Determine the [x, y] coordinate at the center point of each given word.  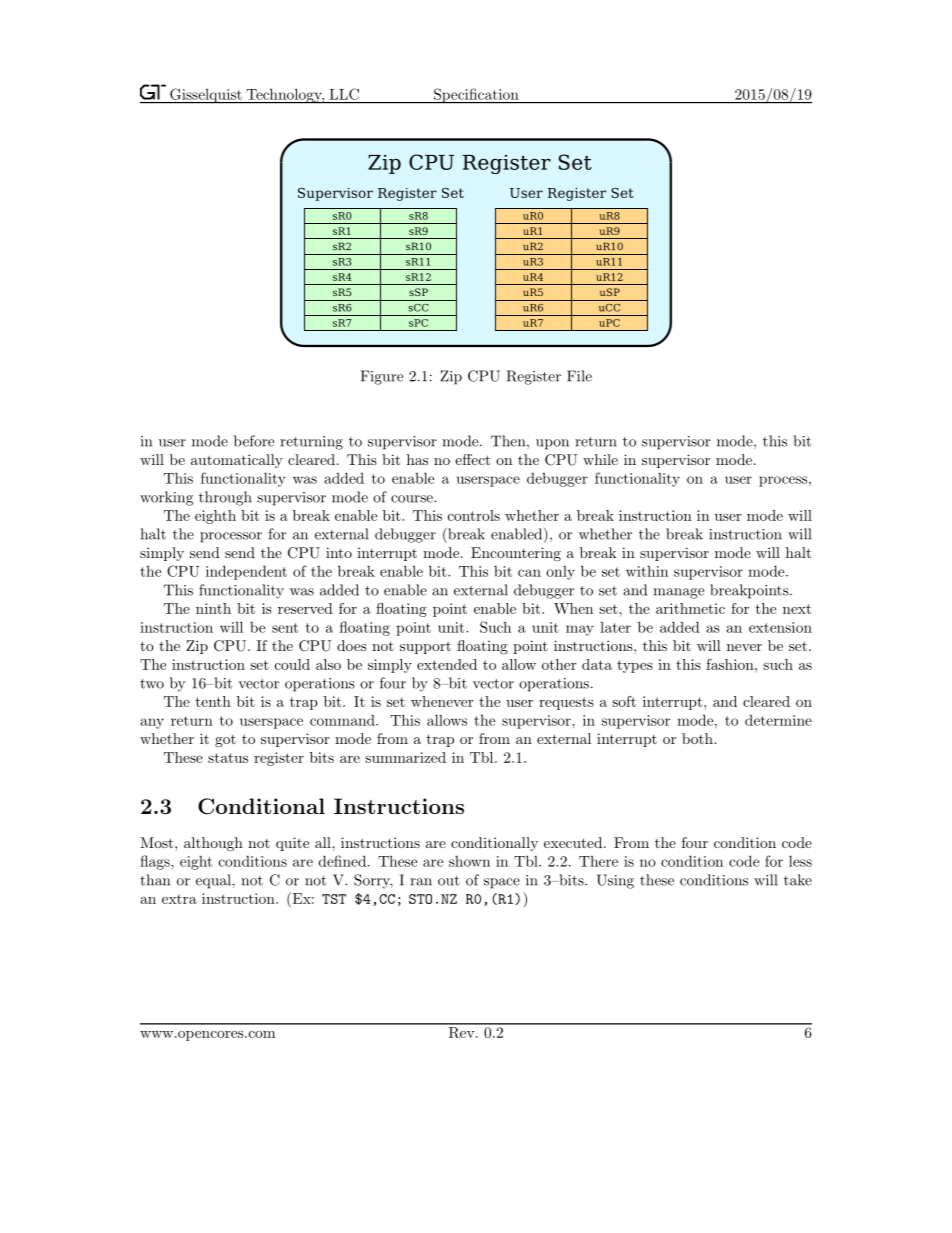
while [600, 459]
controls [474, 515]
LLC [344, 94]
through [225, 498]
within [647, 571]
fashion [731, 664]
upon [552, 444]
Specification [476, 96]
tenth [213, 701]
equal [214, 881]
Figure [382, 377]
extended [447, 664]
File [579, 376]
